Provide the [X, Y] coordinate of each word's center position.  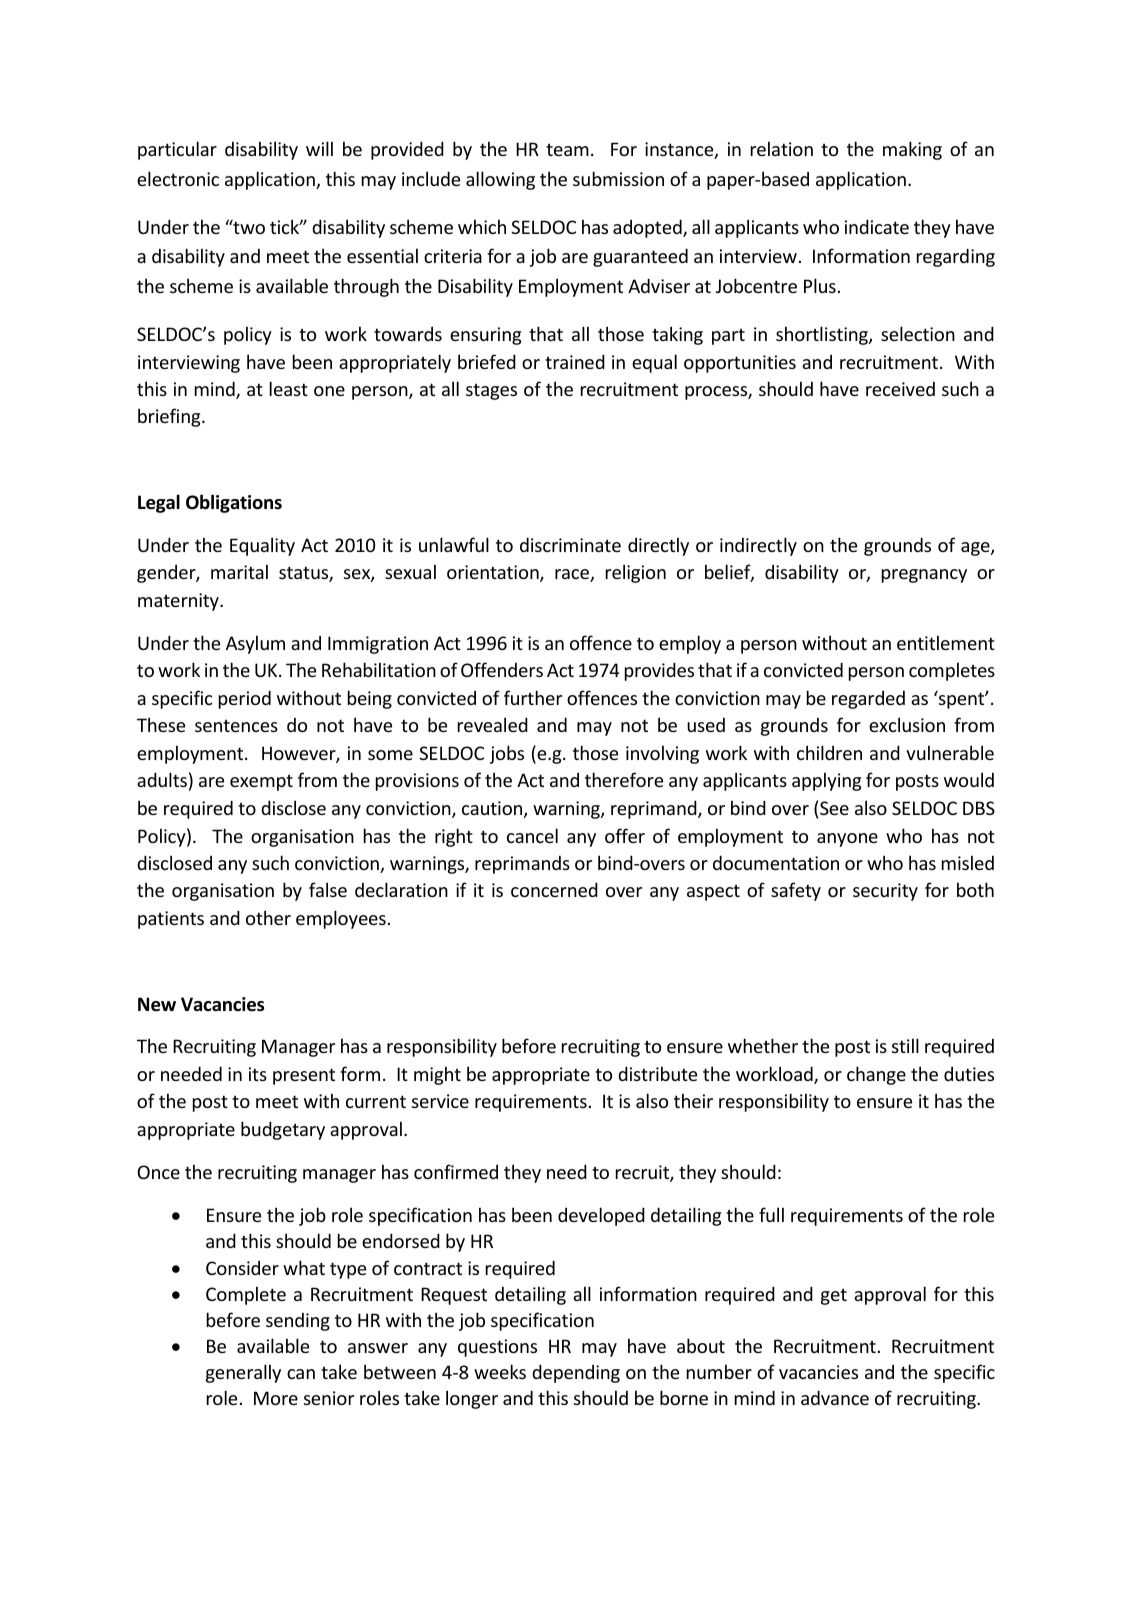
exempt [261, 783]
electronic [178, 178]
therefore [624, 779]
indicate [877, 226]
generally [243, 1373]
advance [835, 1397]
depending [576, 1373]
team [567, 150]
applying [826, 781]
